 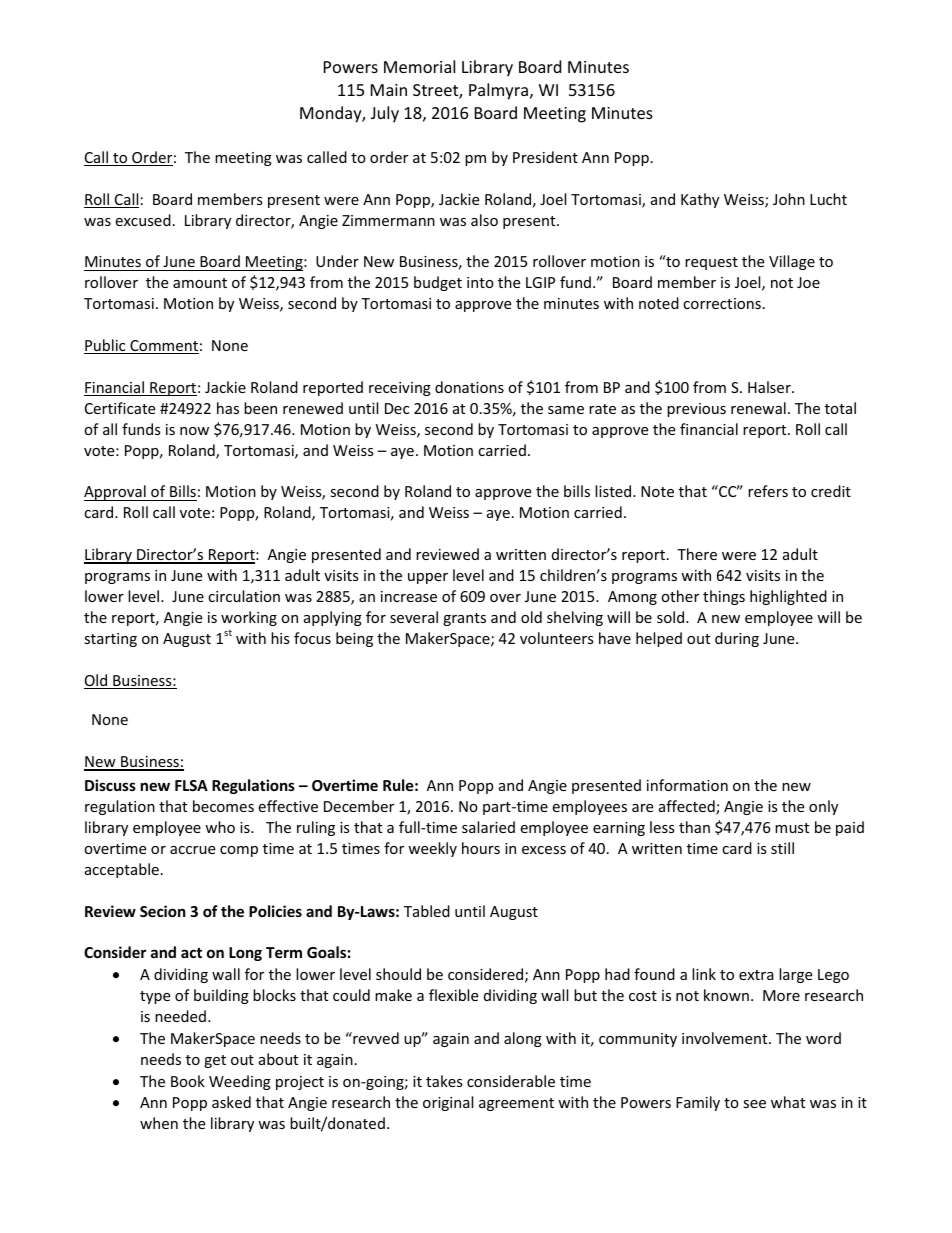 What do you see at coordinates (188, 1081) in the image?
I see `Book` at bounding box center [188, 1081].
